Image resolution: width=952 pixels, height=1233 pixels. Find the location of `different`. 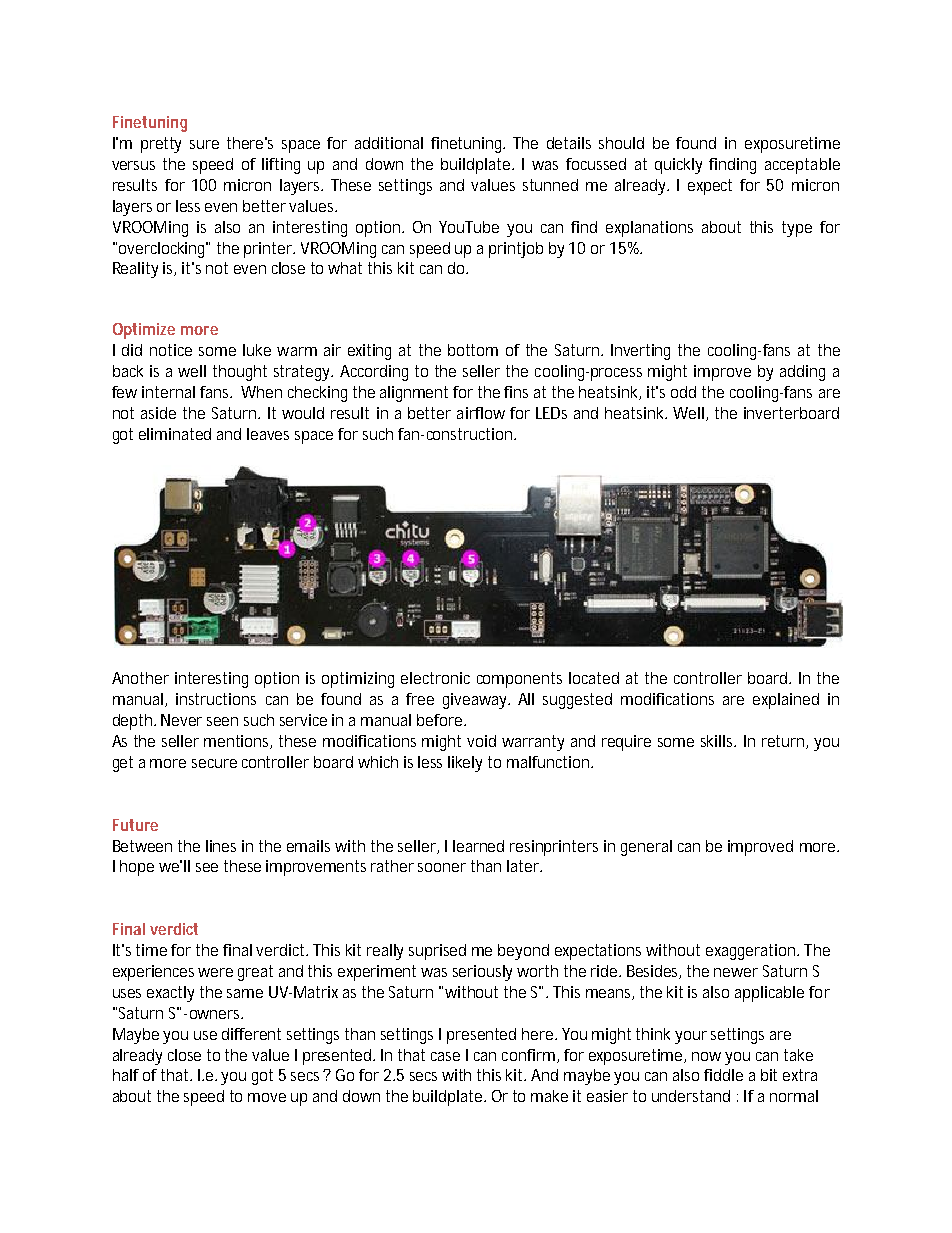

different is located at coordinates (251, 1034).
